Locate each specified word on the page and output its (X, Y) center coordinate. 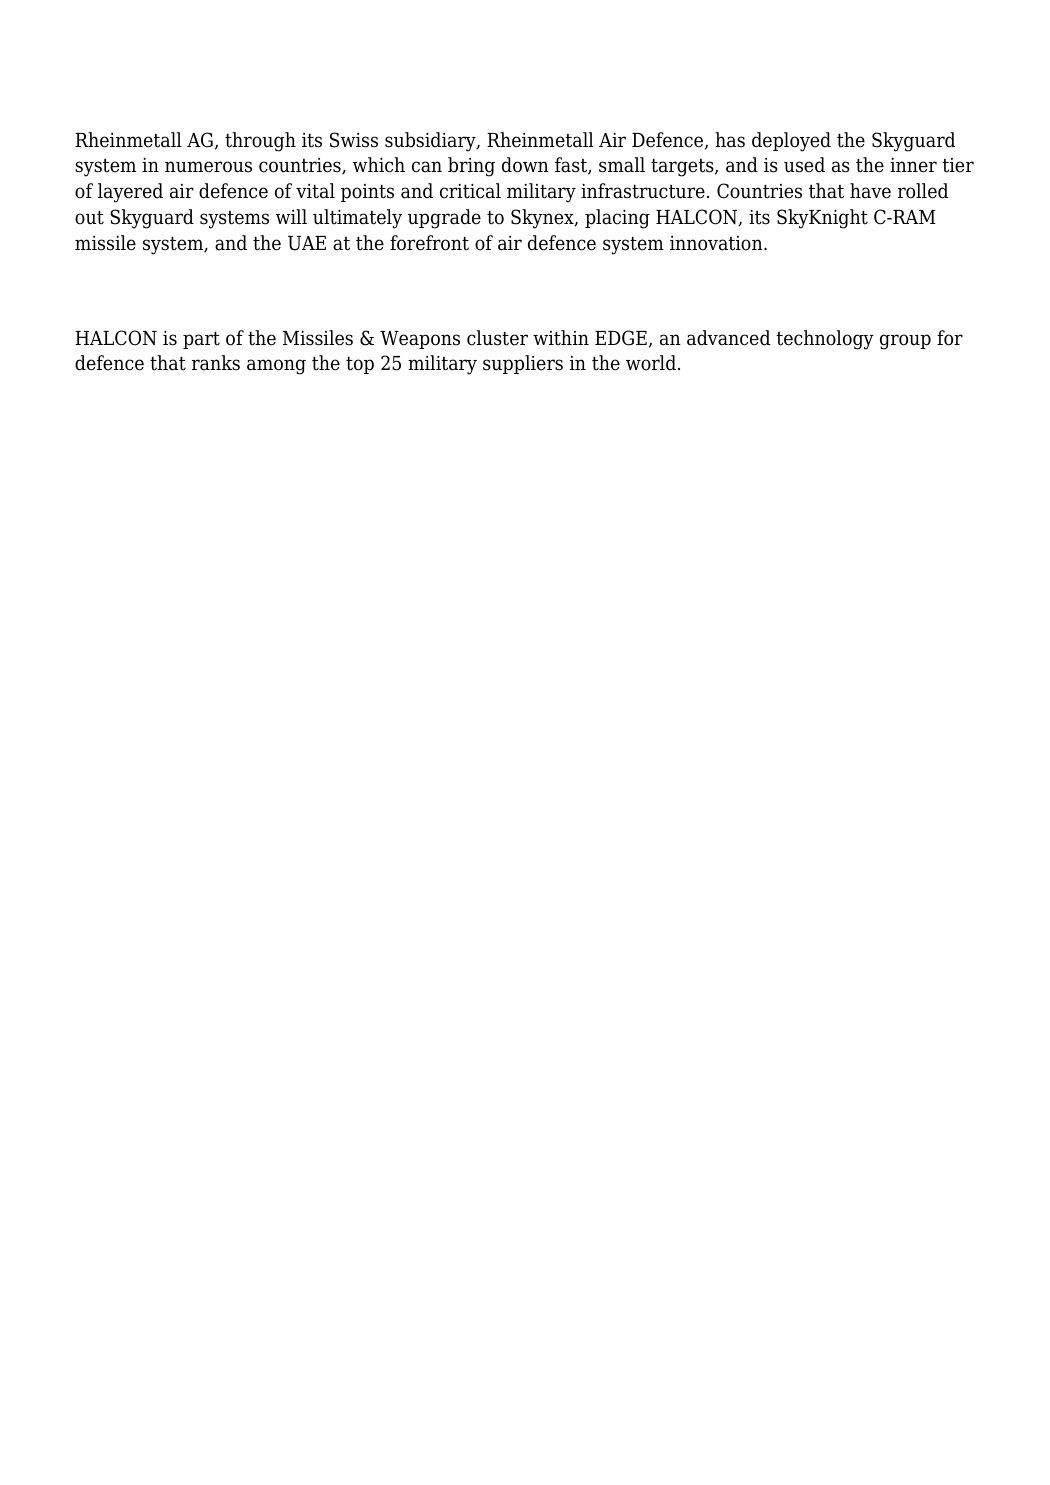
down (525, 165)
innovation (717, 243)
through (260, 142)
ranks (216, 363)
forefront (429, 243)
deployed (791, 142)
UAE (307, 243)
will (291, 216)
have (870, 191)
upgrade (444, 219)
